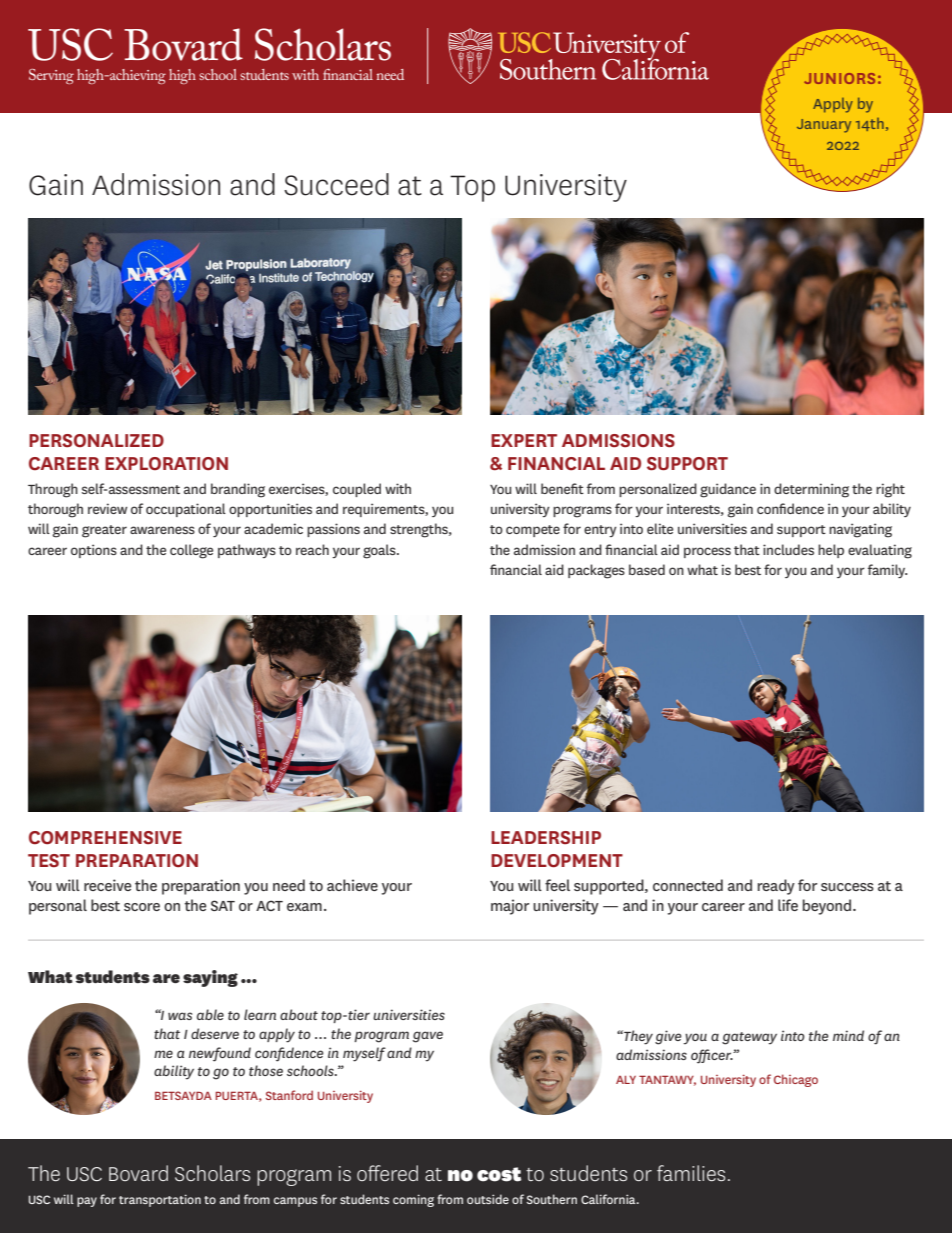  What do you see at coordinates (191, 551) in the document?
I see `college` at bounding box center [191, 551].
